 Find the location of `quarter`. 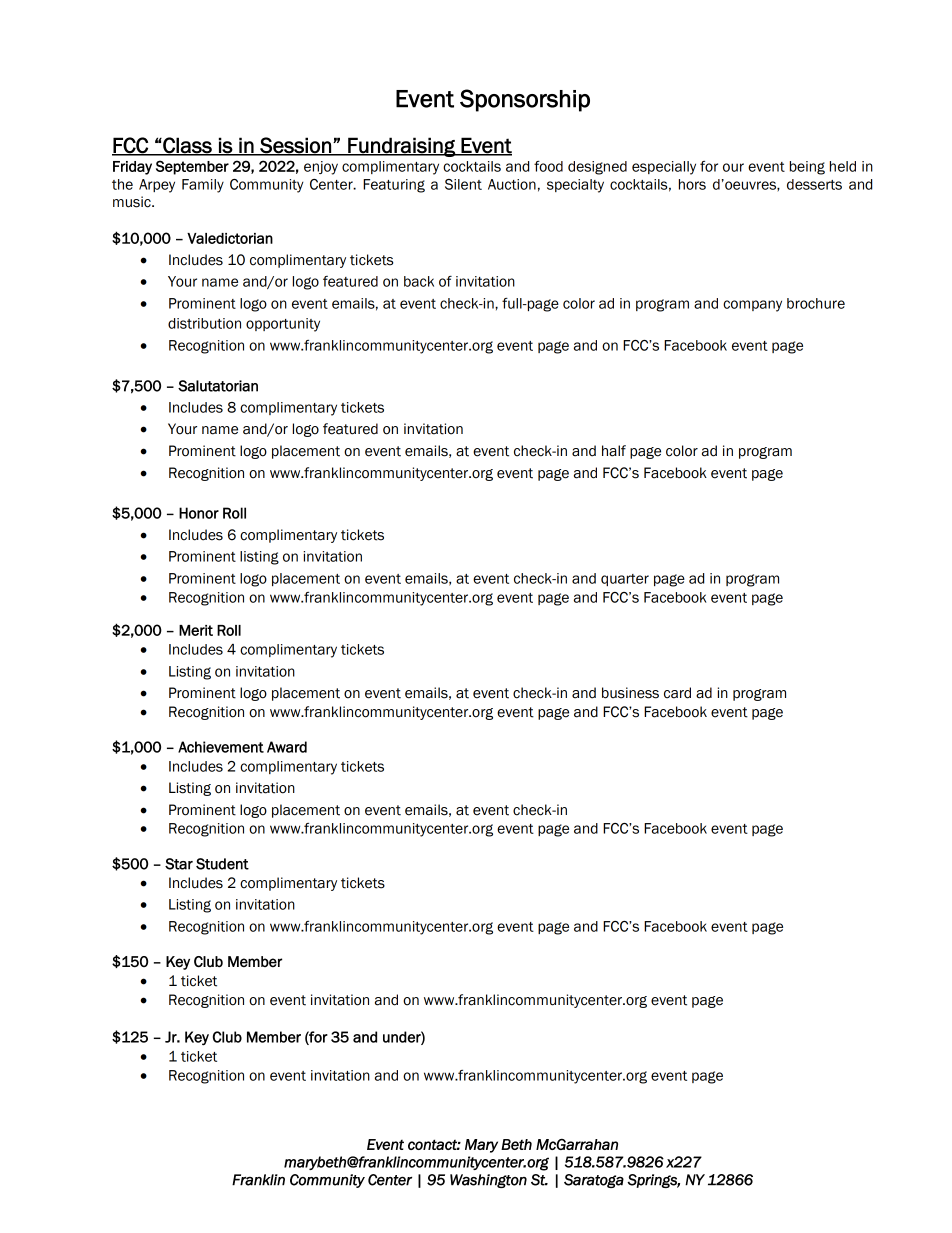

quarter is located at coordinates (625, 580).
